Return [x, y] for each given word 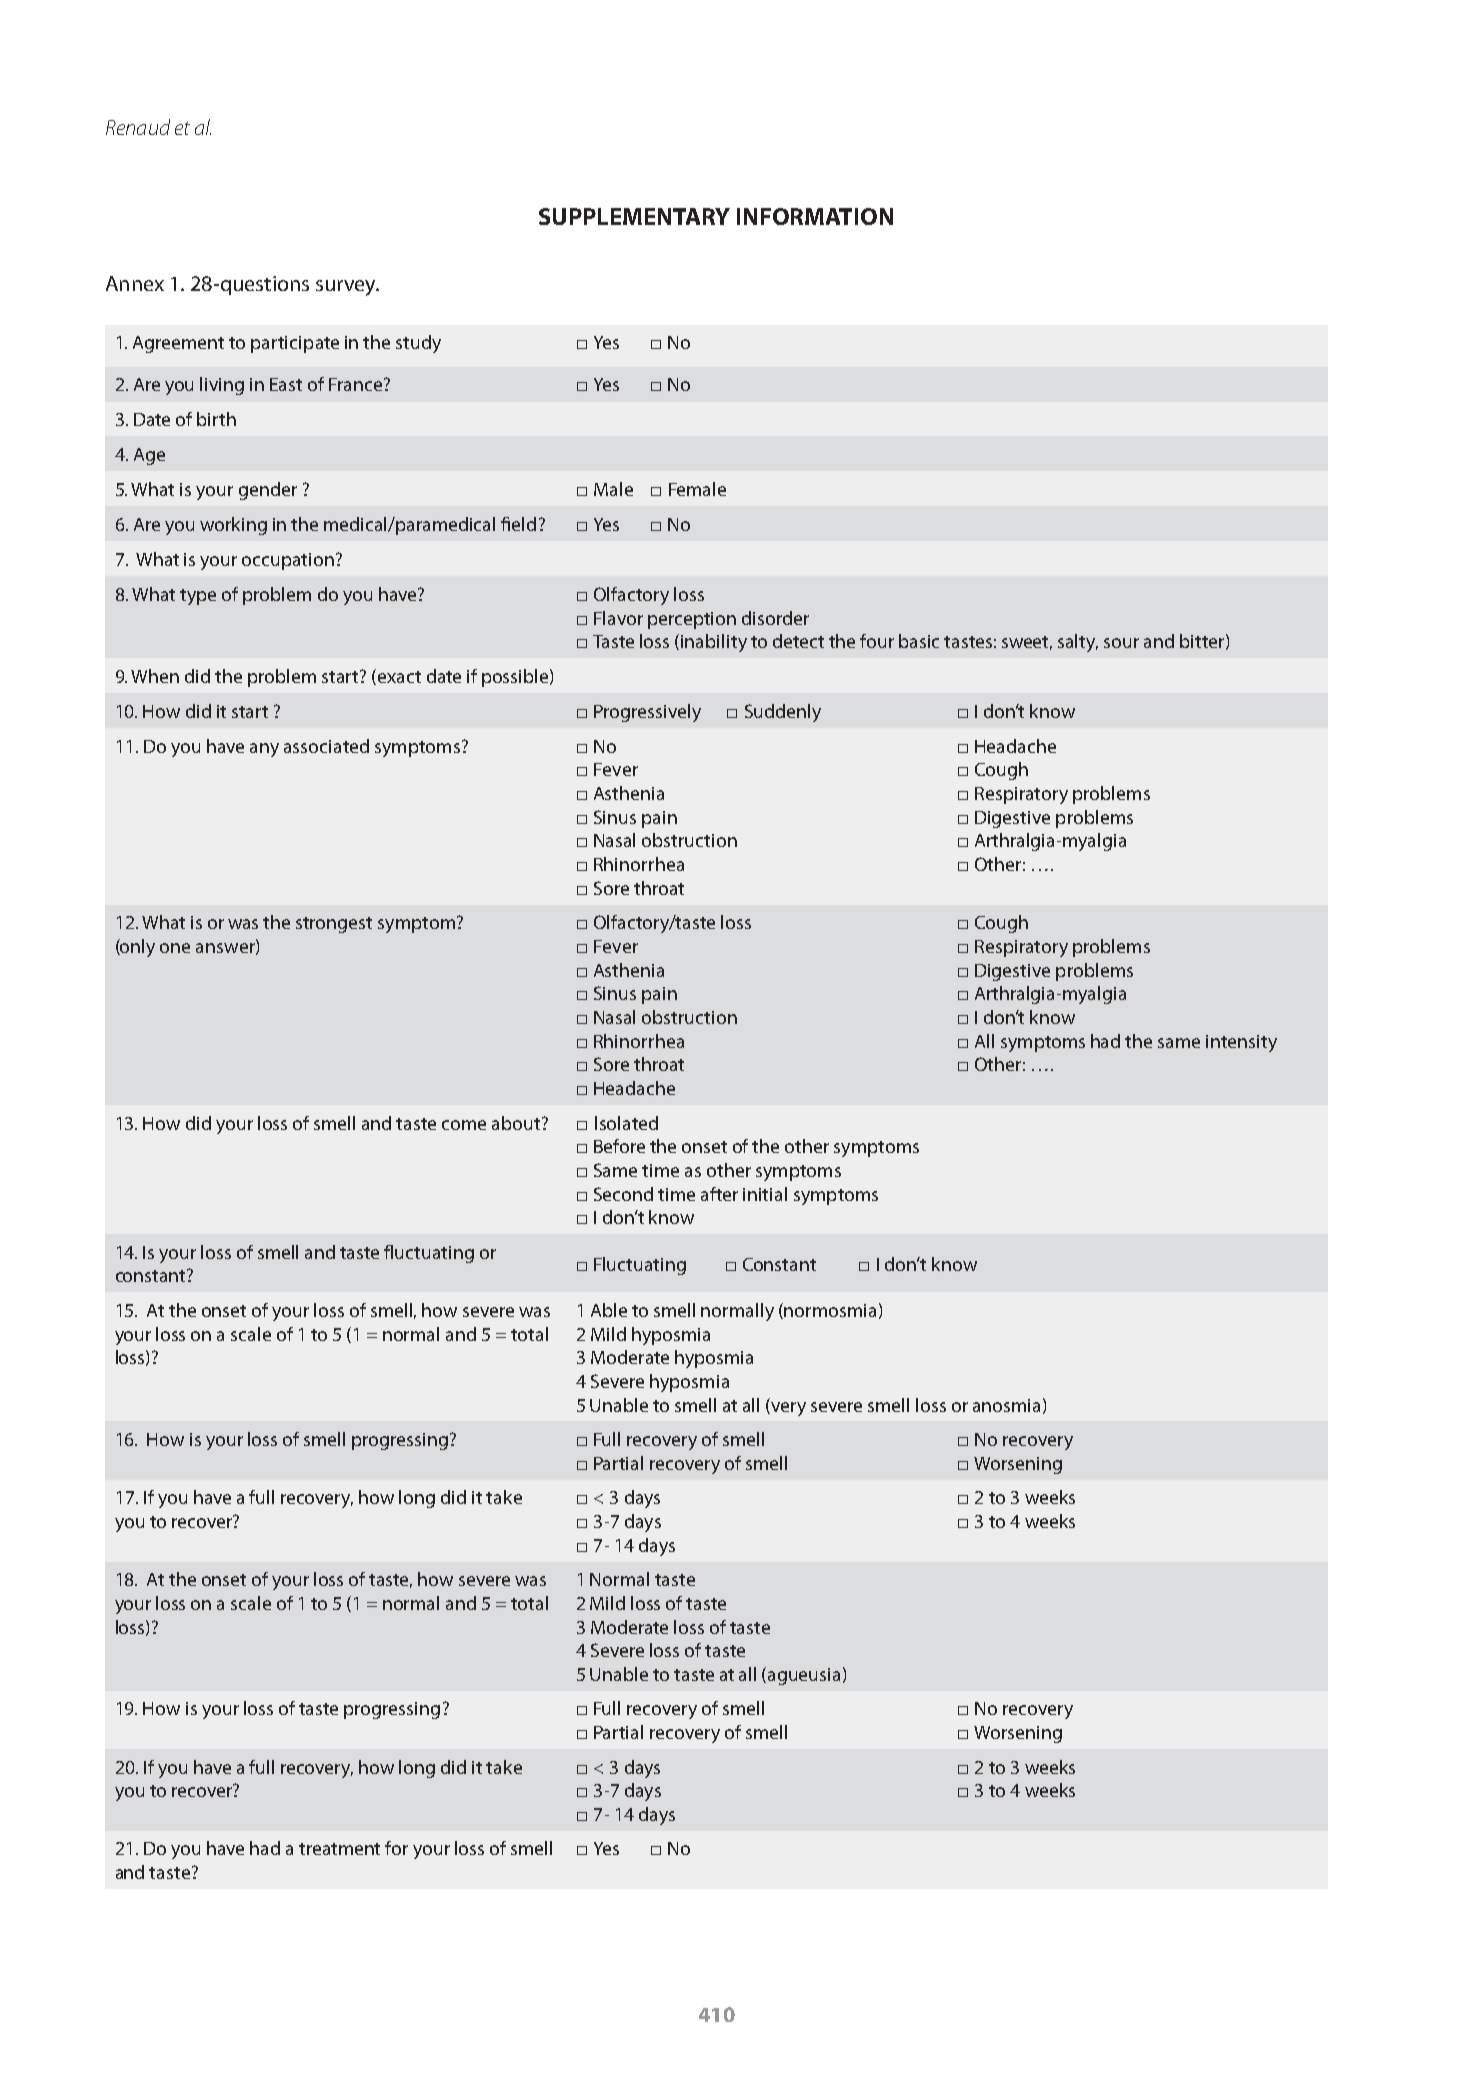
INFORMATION [815, 216]
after [719, 1194]
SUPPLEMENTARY [634, 216]
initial [765, 1194]
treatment [339, 1849]
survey [347, 288]
